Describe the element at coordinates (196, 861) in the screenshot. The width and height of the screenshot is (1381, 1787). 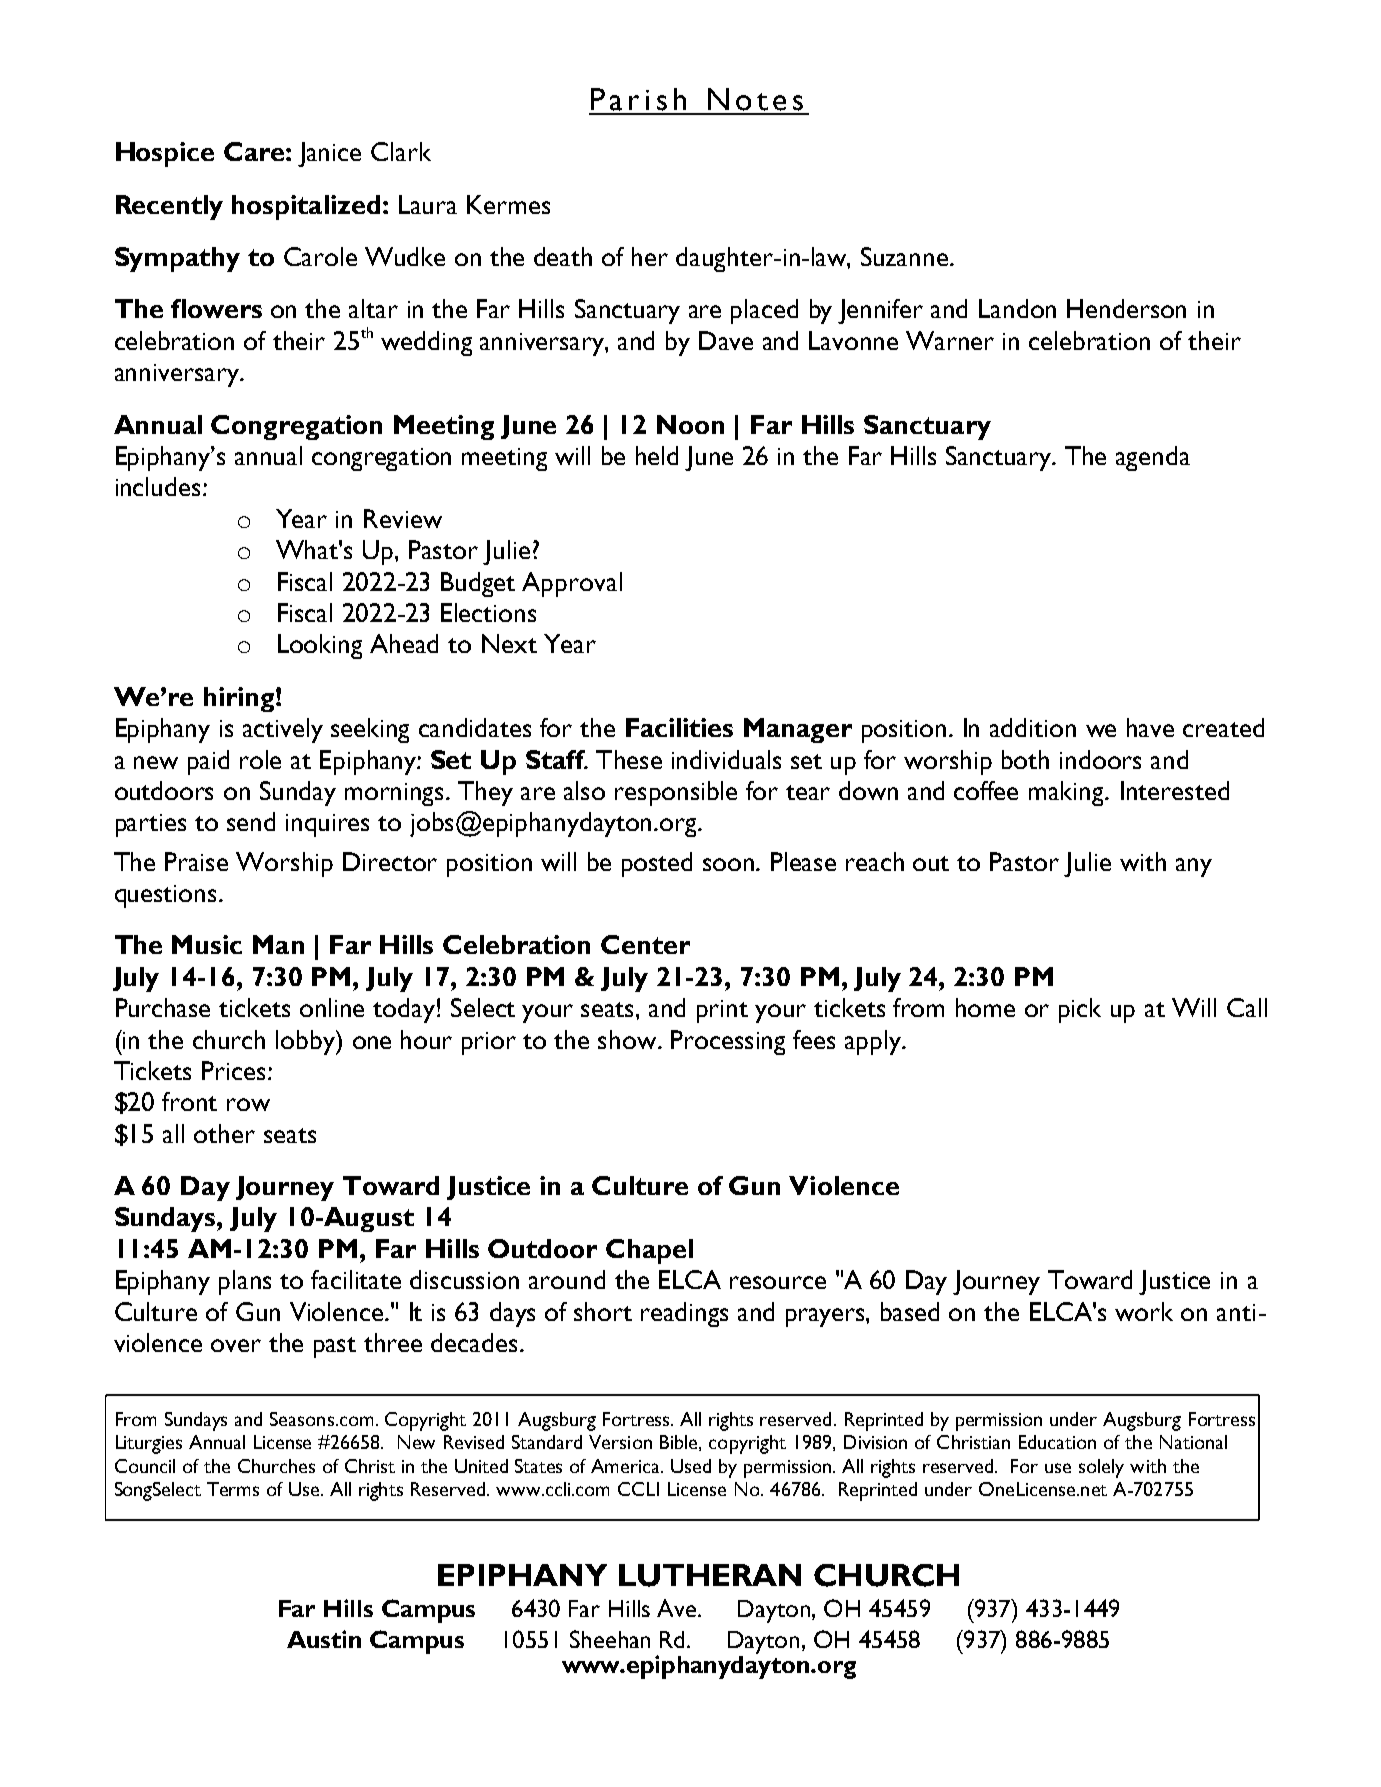
I see `Praise` at that location.
